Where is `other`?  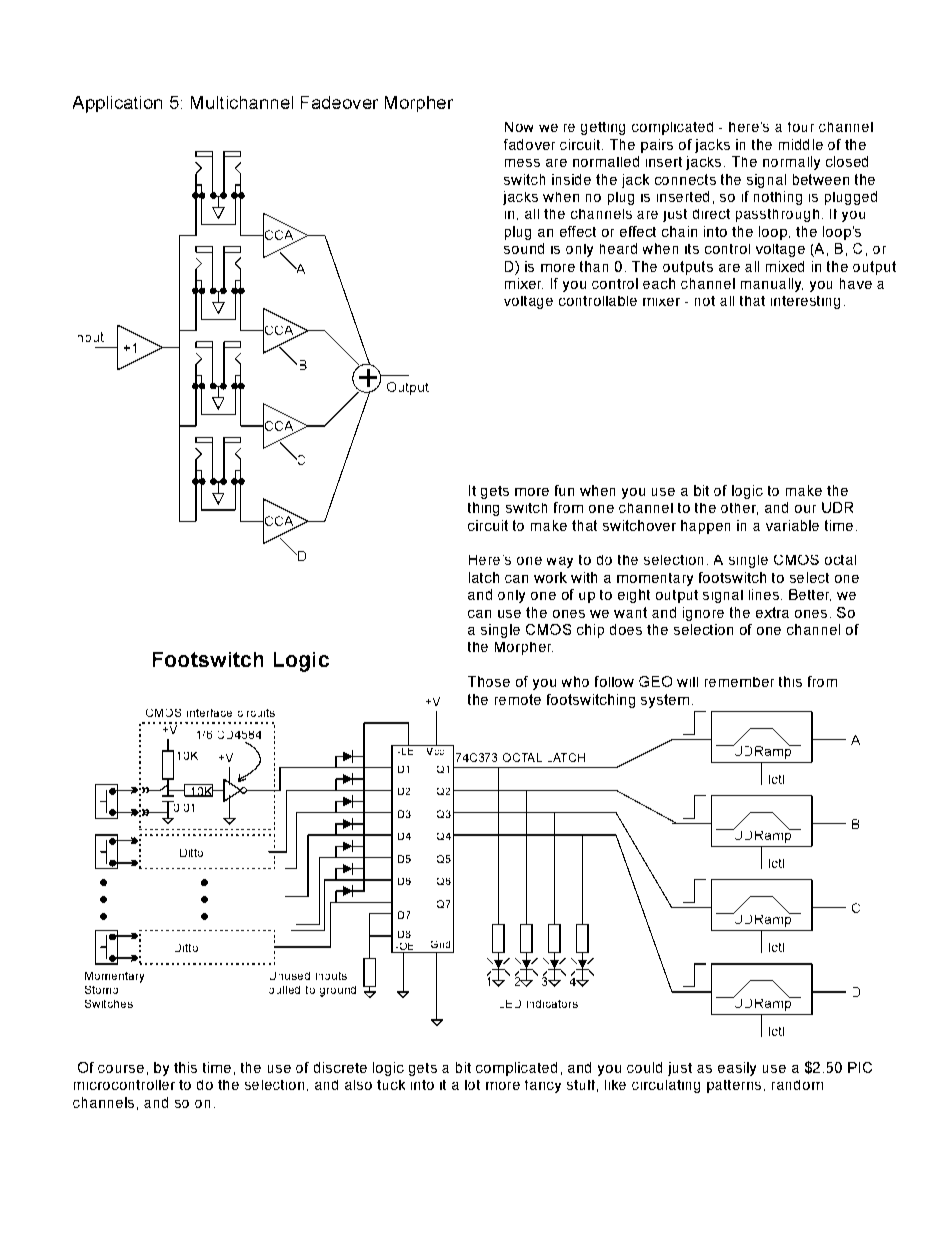
other is located at coordinates (739, 509).
